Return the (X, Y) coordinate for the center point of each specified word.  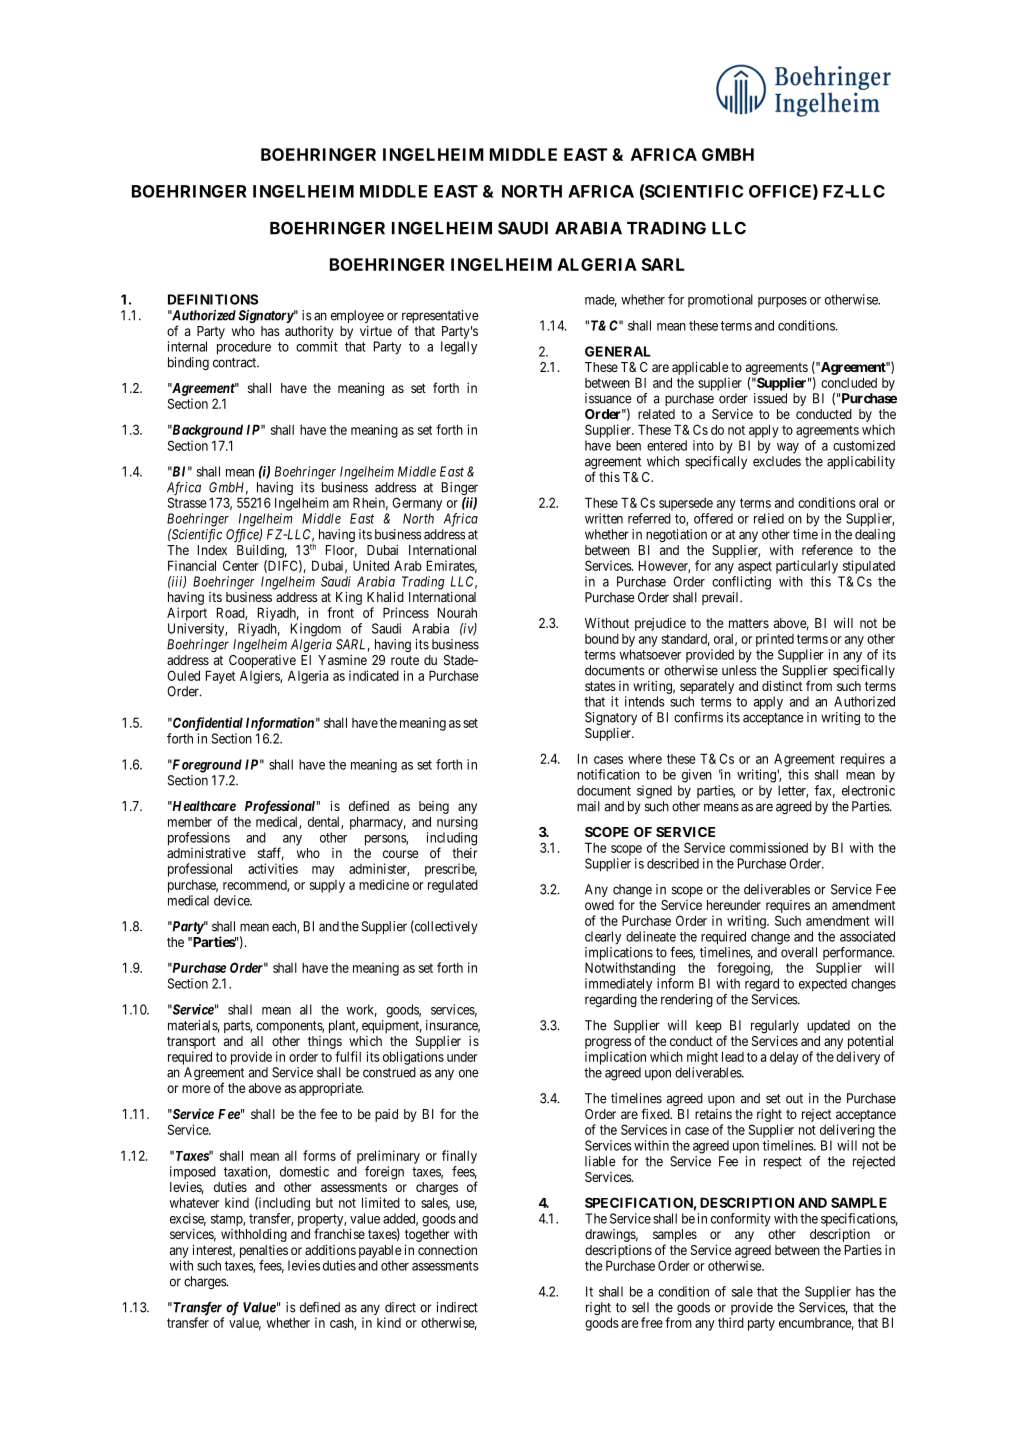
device (233, 900)
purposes (782, 302)
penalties (264, 1251)
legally (459, 348)
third (731, 1322)
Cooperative (262, 661)
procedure (244, 348)
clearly (603, 938)
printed (775, 640)
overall (799, 952)
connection (447, 1250)
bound (602, 639)
